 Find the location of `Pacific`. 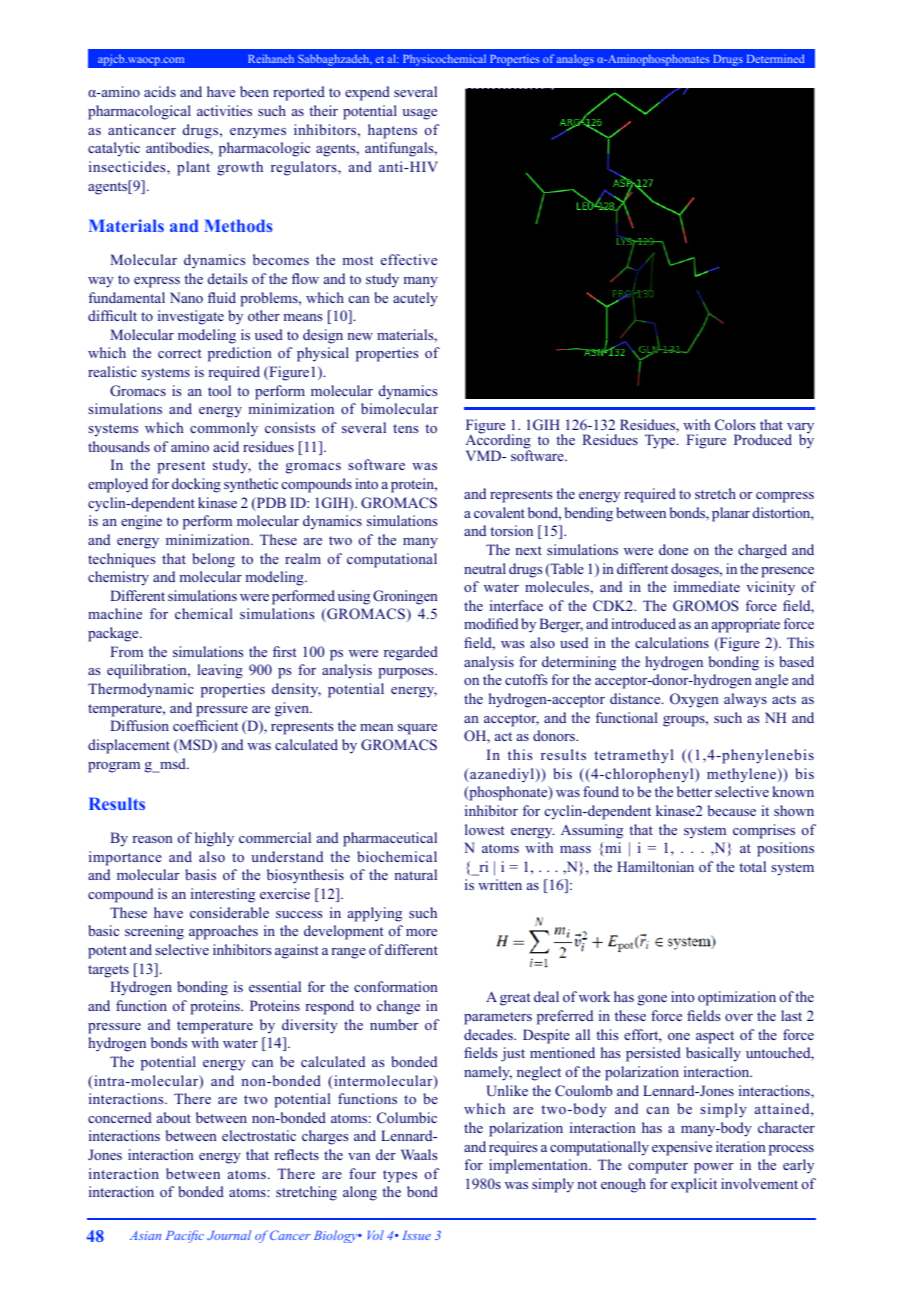

Pacific is located at coordinates (185, 1236).
